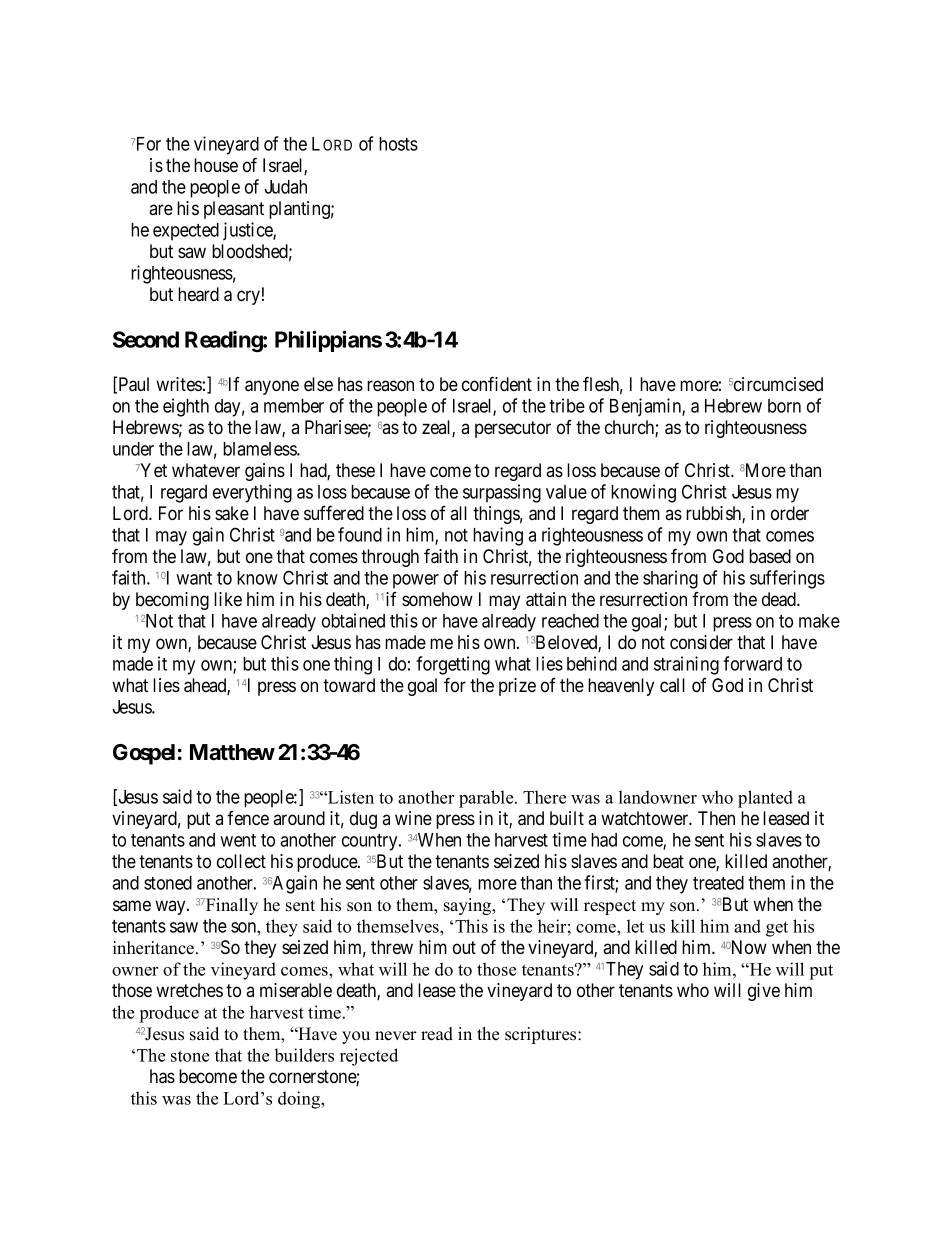  Describe the element at coordinates (787, 579) in the document. I see `sufferings` at that location.
